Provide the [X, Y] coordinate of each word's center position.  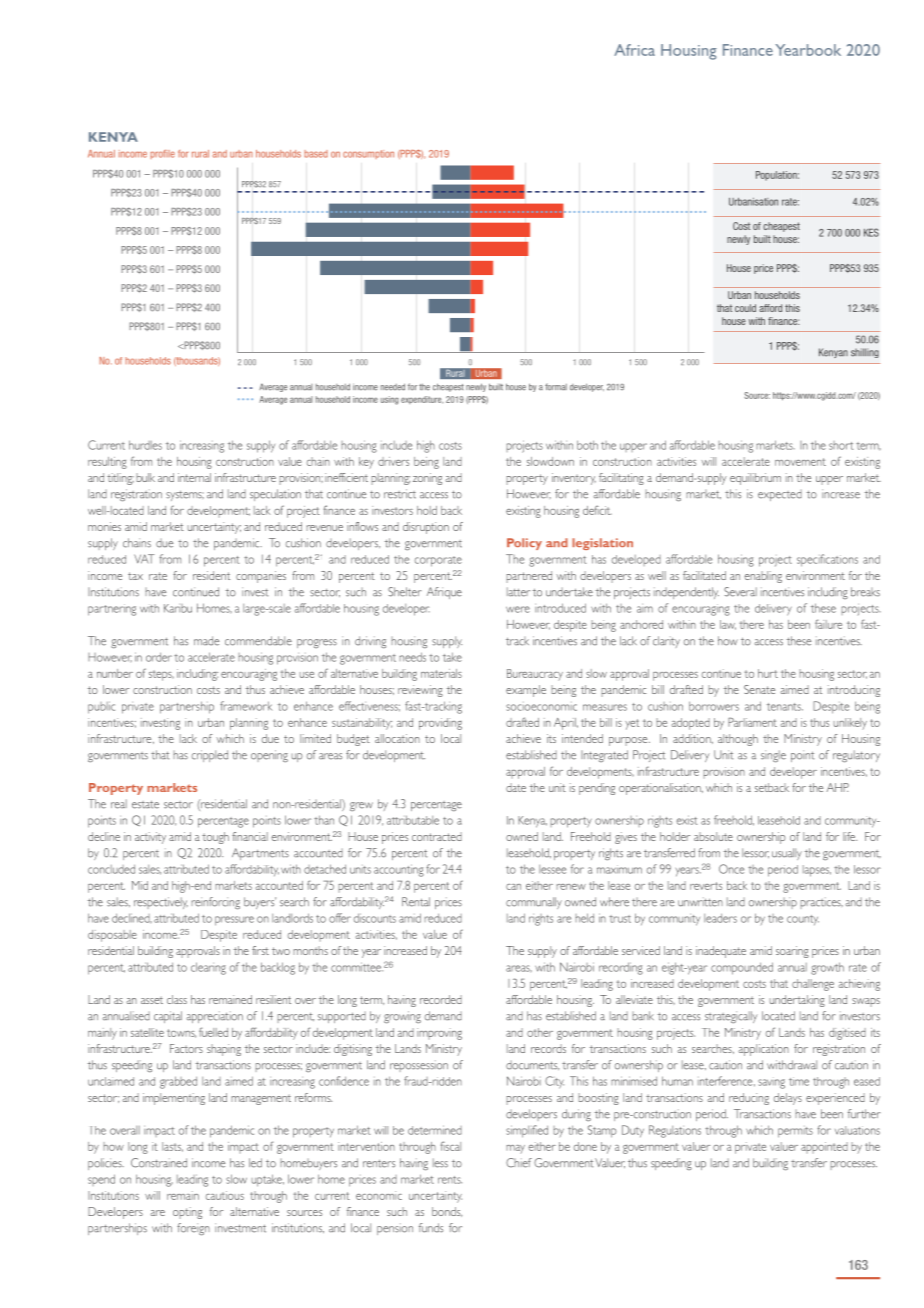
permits [795, 1132]
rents [450, 1180]
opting [187, 1213]
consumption [368, 154]
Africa [634, 50]
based [316, 154]
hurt [768, 673]
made [206, 641]
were [518, 609]
